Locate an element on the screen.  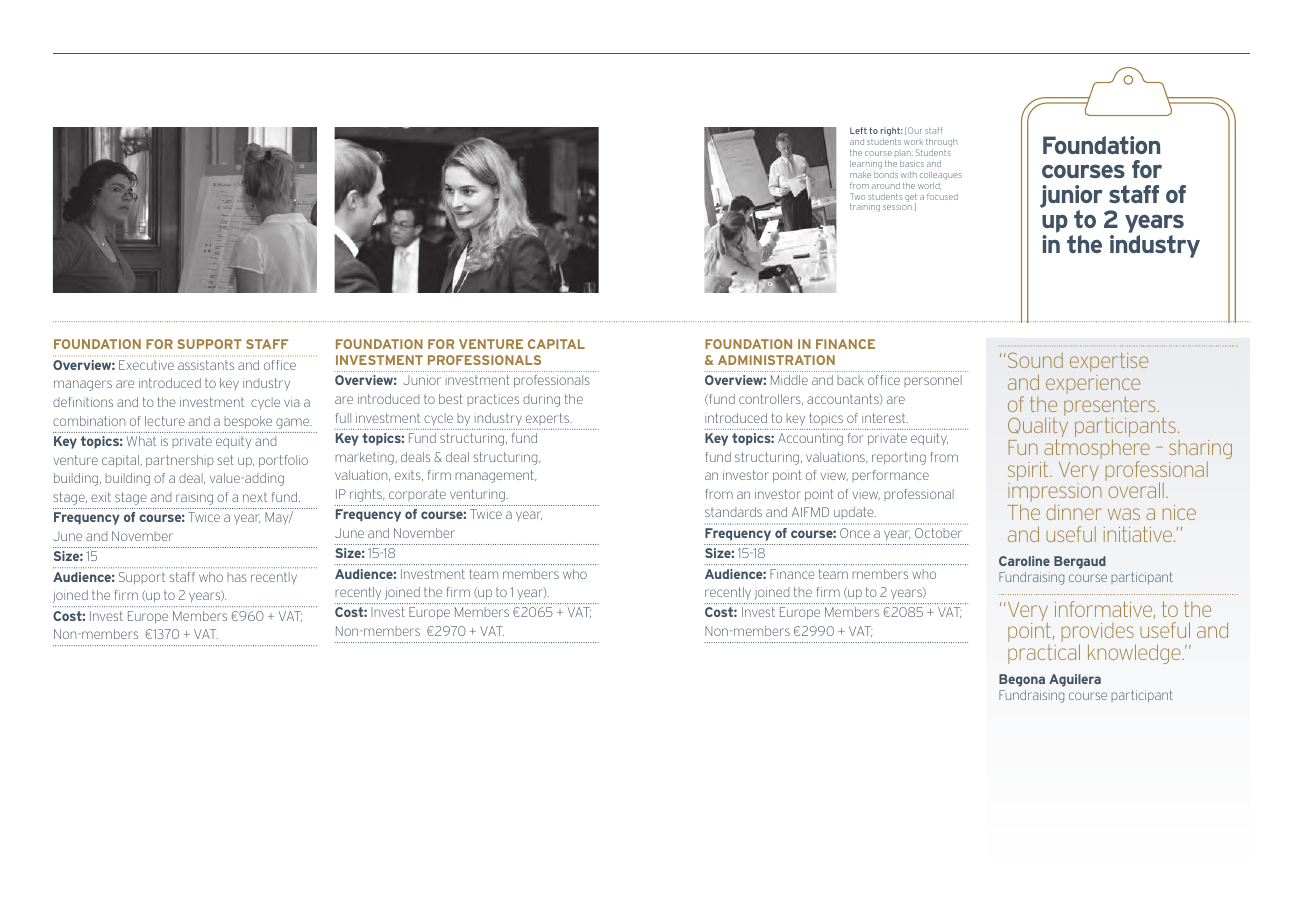
has is located at coordinates (237, 577).
